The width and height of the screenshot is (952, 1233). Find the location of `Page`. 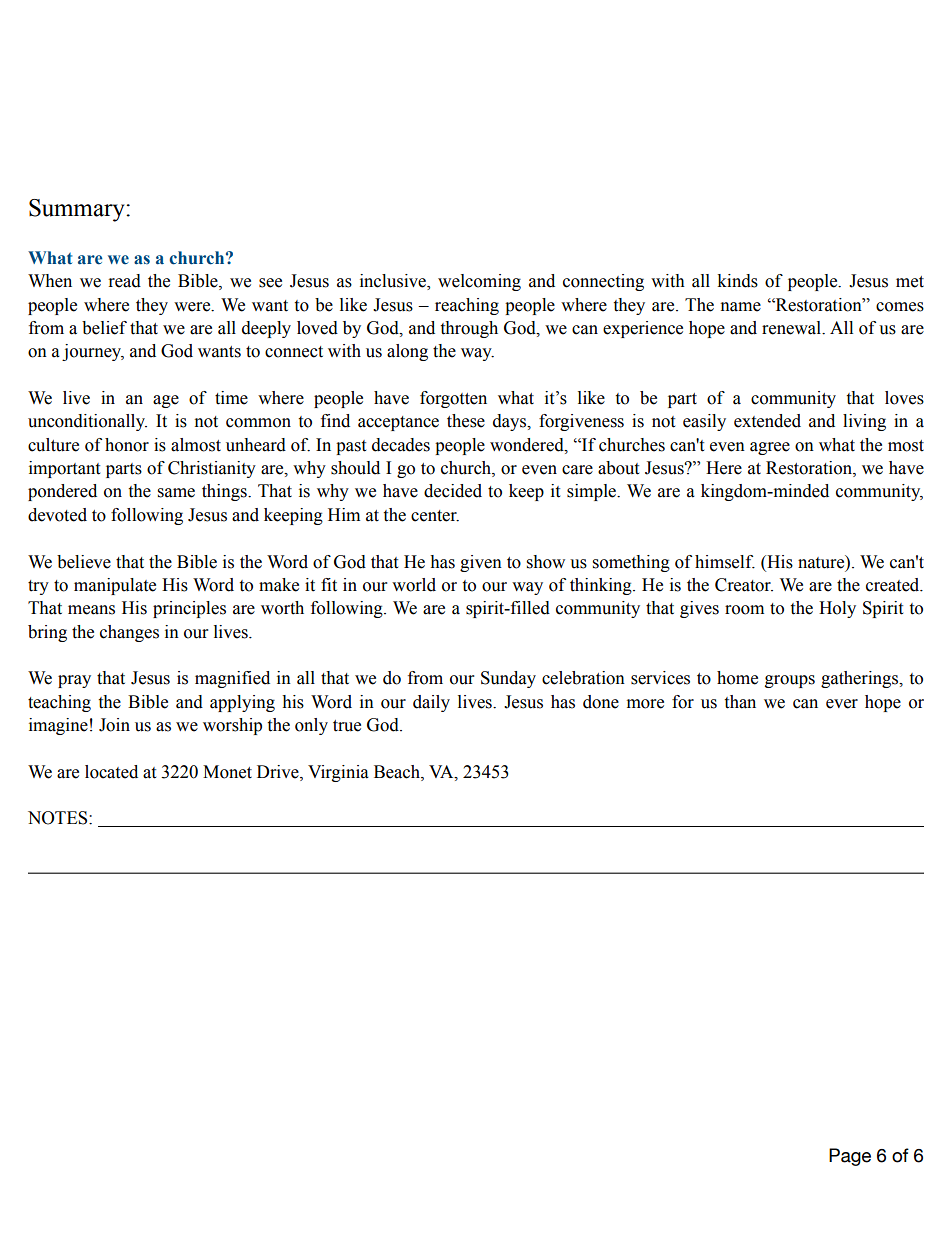

Page is located at coordinates (850, 1157).
